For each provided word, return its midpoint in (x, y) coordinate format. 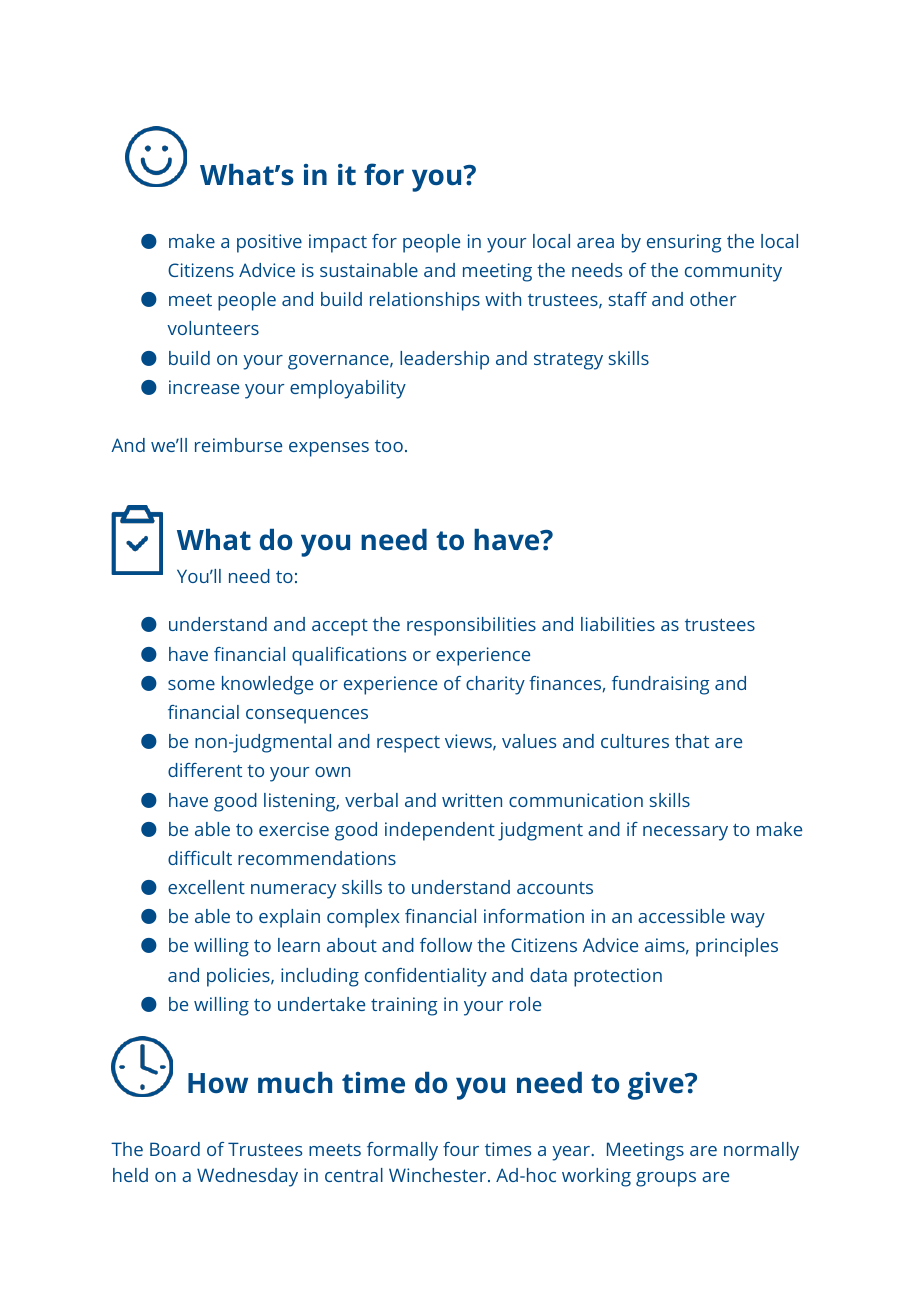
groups (666, 1179)
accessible (681, 916)
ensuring (684, 243)
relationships (425, 301)
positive (269, 243)
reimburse (238, 445)
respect (408, 744)
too (389, 446)
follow (446, 945)
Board (175, 1149)
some (191, 685)
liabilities (618, 624)
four (461, 1149)
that (692, 741)
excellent (206, 887)
